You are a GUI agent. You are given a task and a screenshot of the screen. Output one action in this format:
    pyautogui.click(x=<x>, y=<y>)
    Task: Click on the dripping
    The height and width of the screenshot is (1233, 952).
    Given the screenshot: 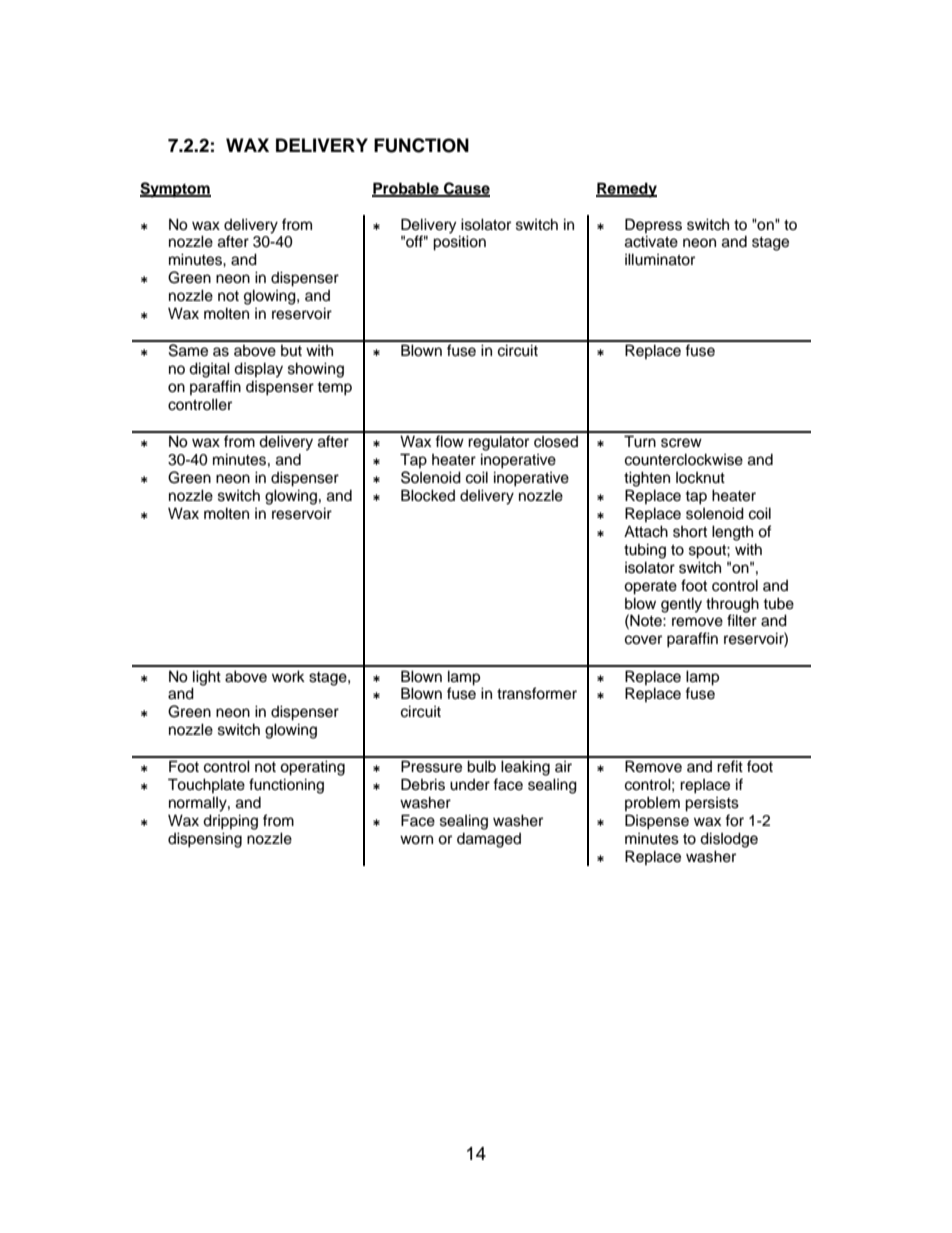 What is the action you would take?
    pyautogui.click(x=230, y=822)
